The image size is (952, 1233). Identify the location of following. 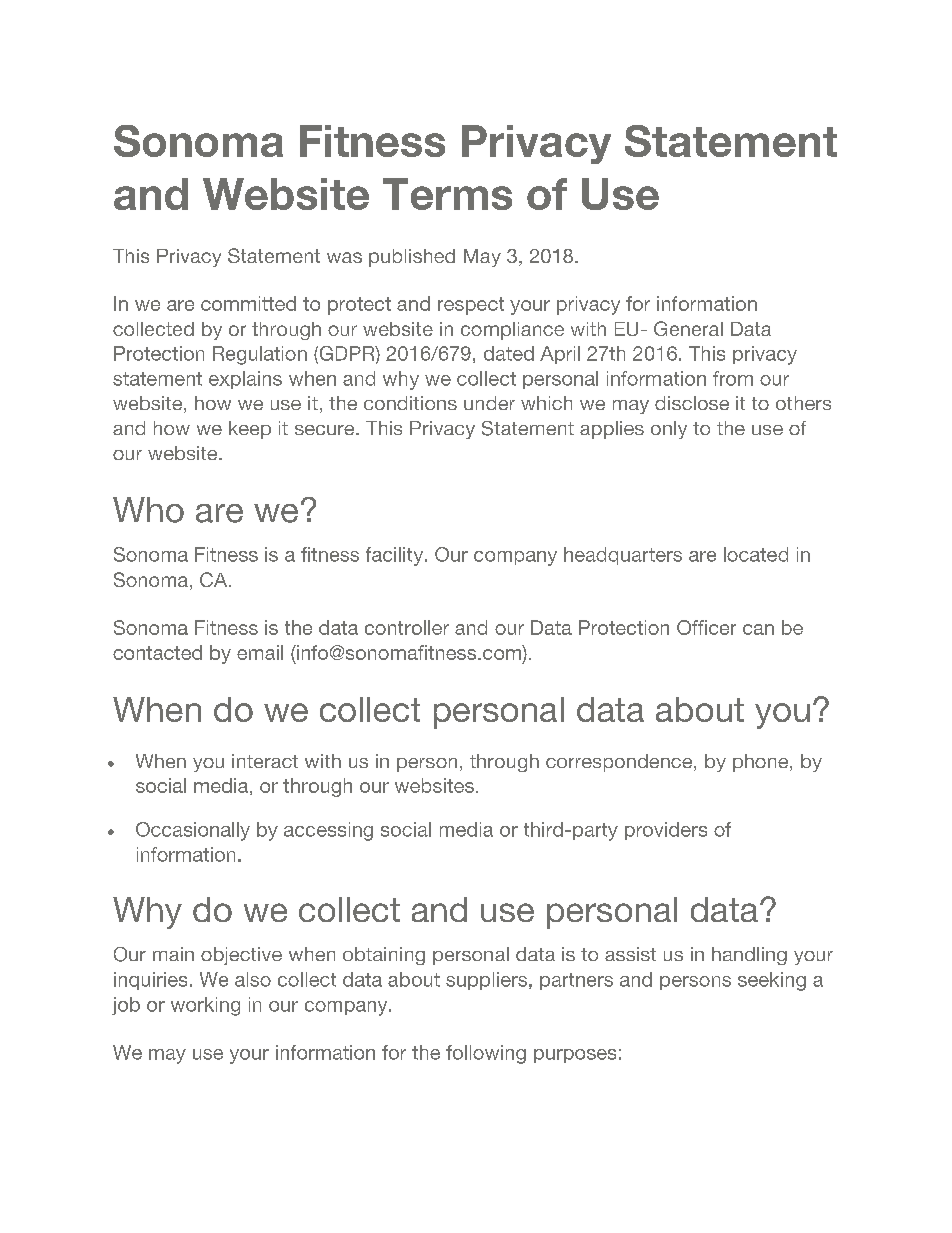
(486, 1054).
